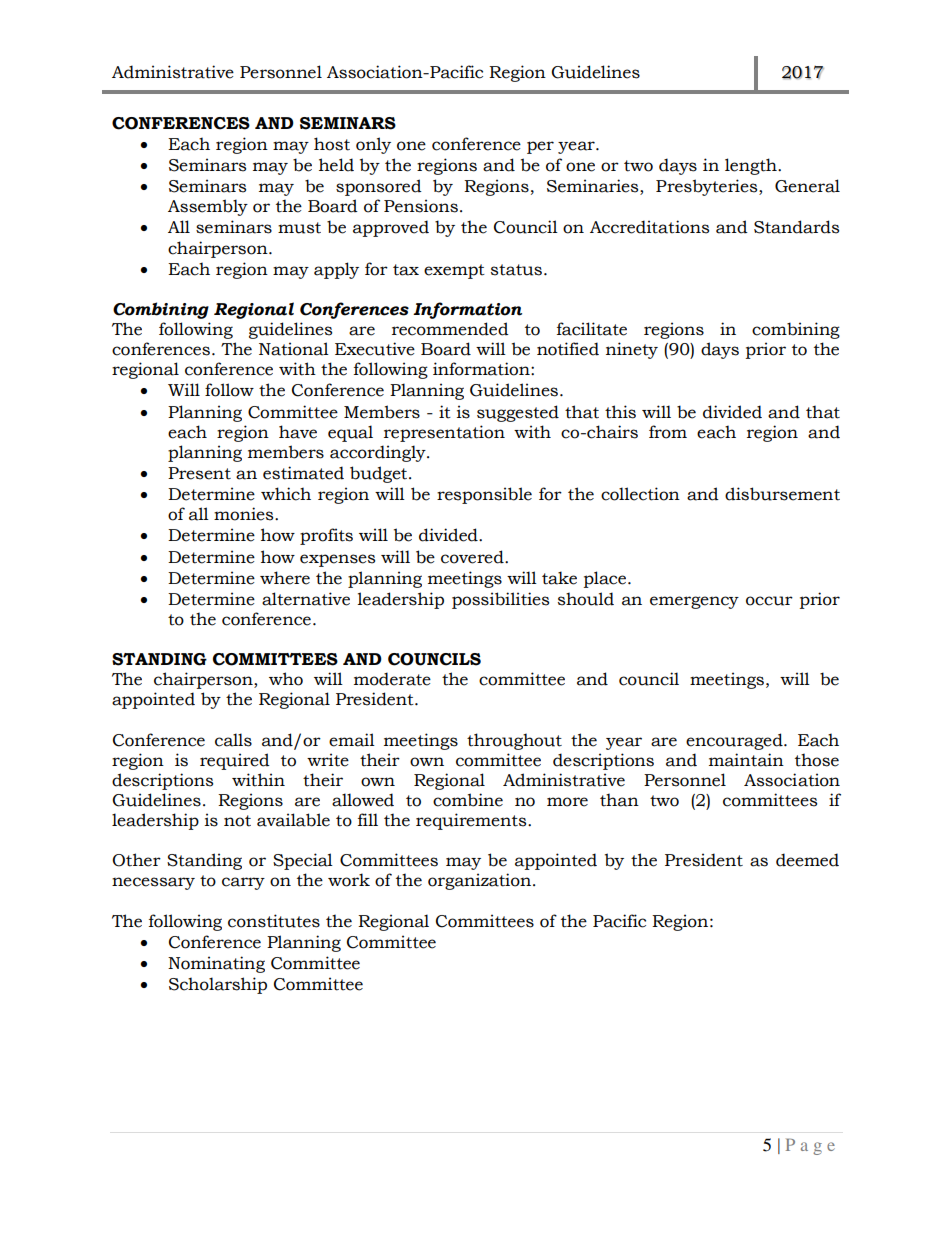 Image resolution: width=952 pixels, height=1233 pixels. Describe the element at coordinates (769, 601) in the image. I see `occur` at that location.
